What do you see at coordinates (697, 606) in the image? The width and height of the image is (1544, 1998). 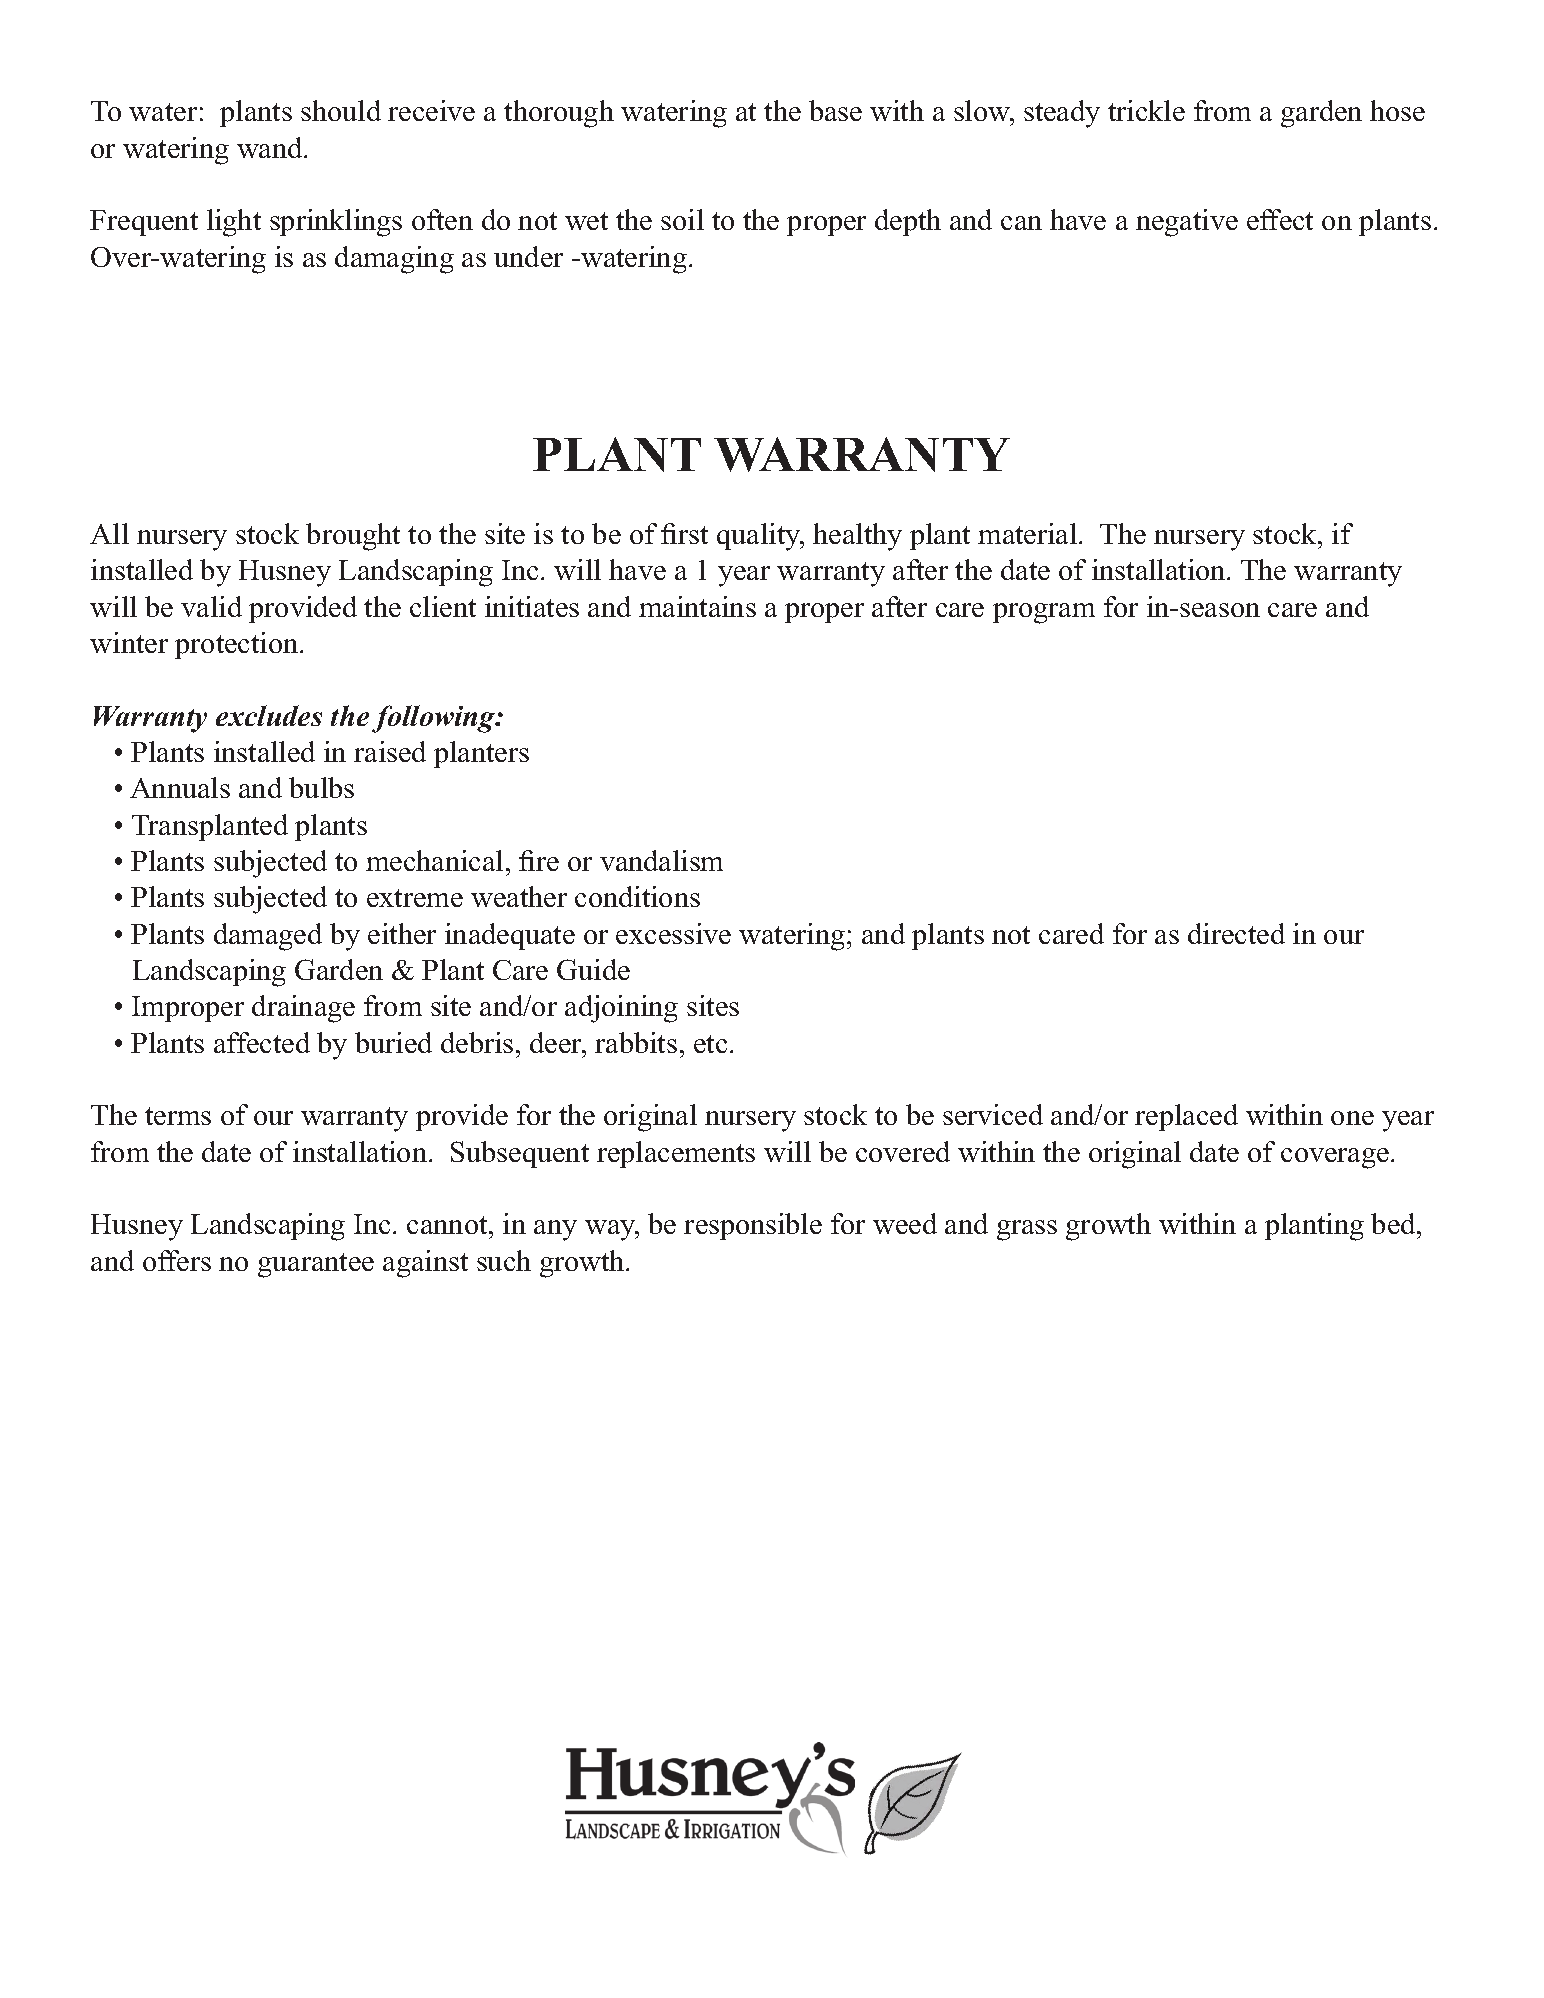 I see `maintains` at bounding box center [697, 606].
